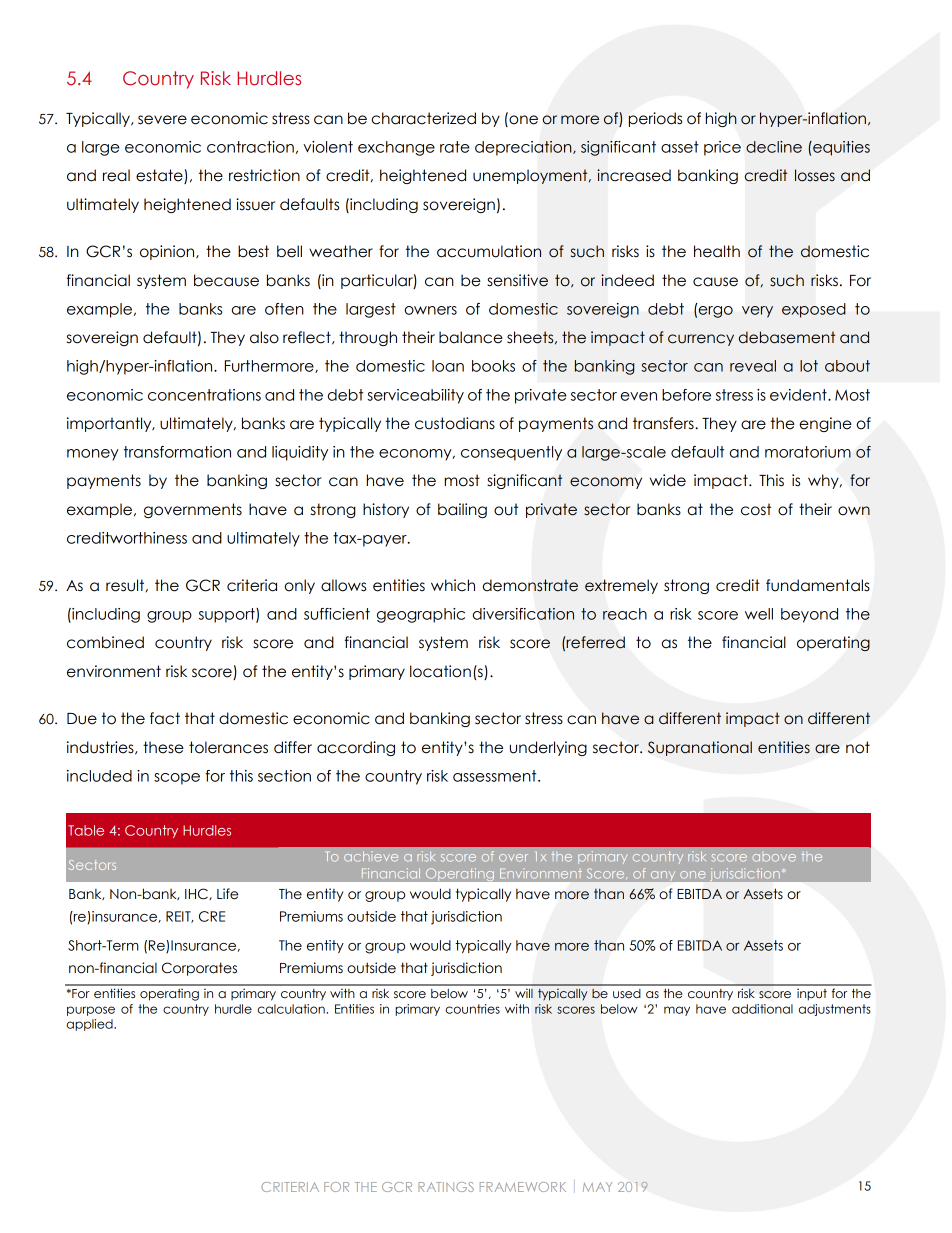 This screenshot has height=1233, width=952. Describe the element at coordinates (774, 147) in the screenshot. I see `decline` at that location.
